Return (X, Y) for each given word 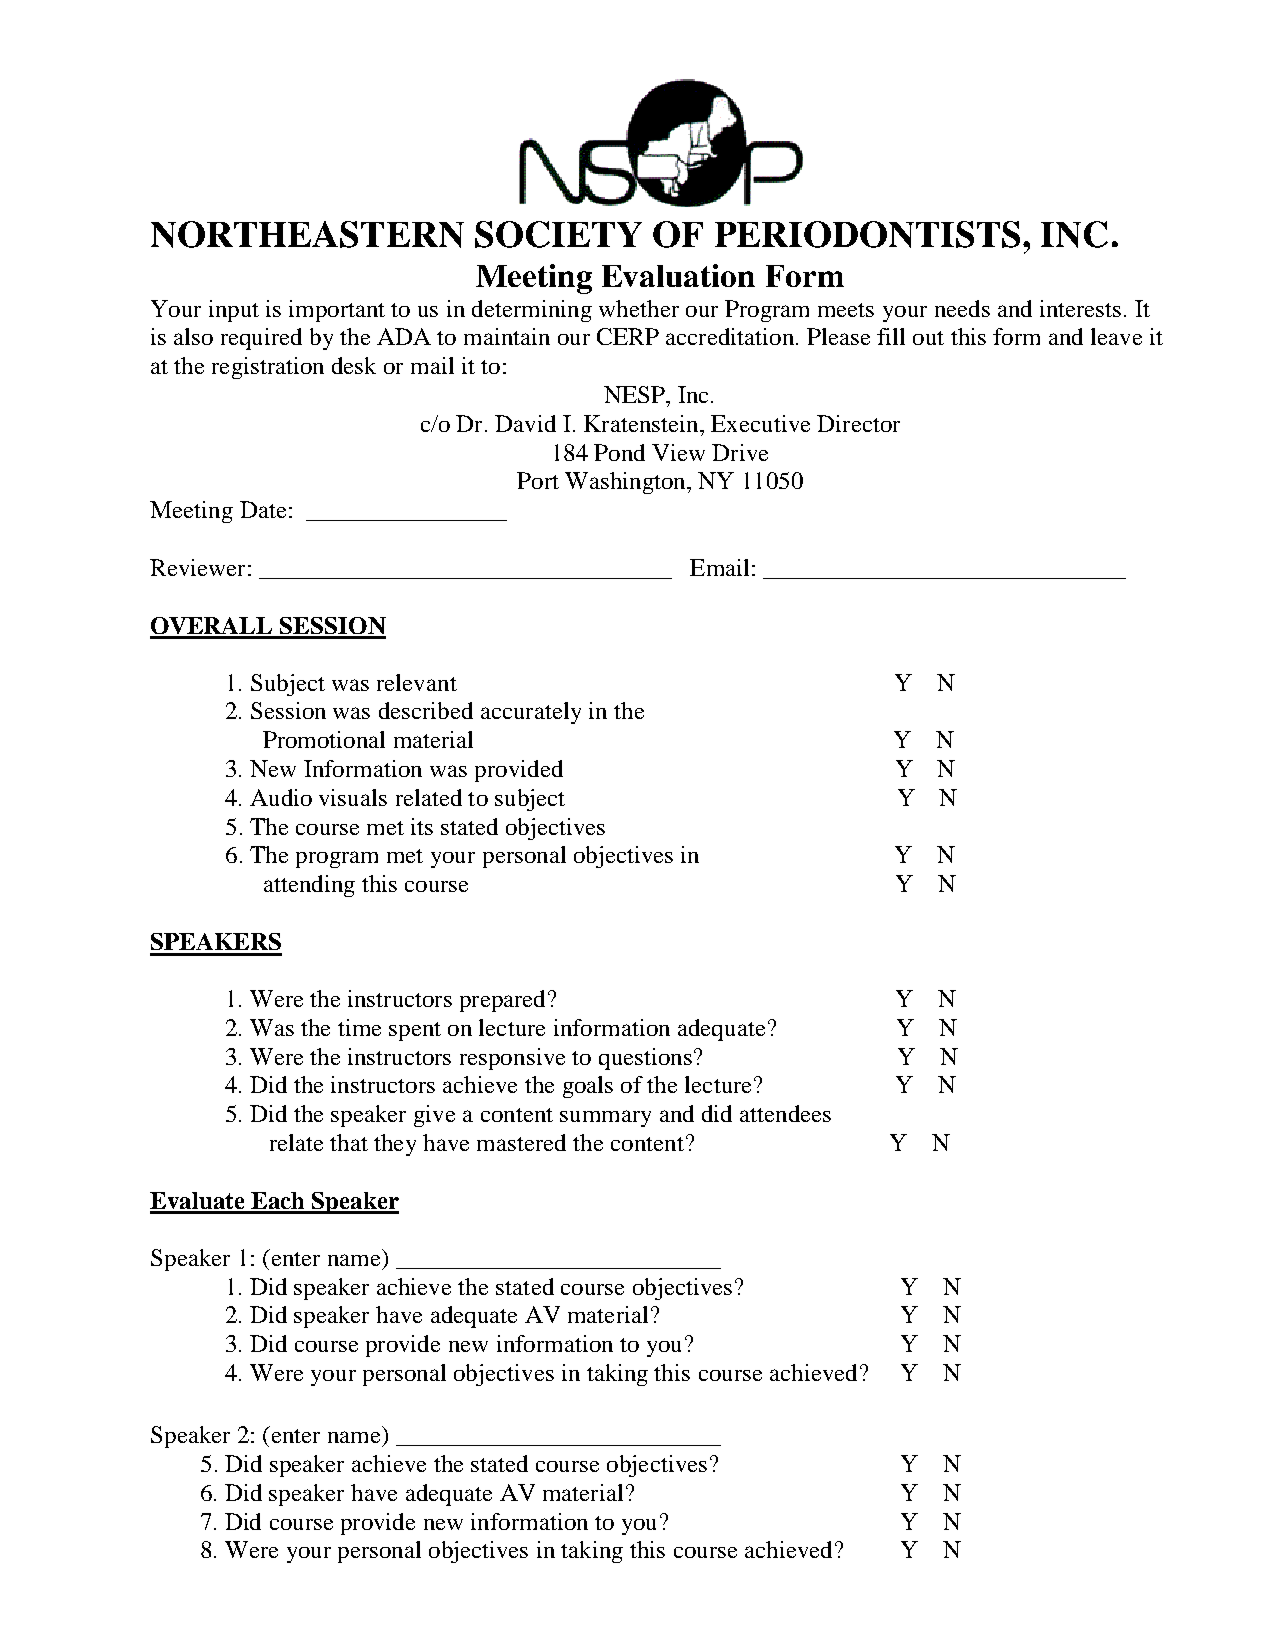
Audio (281, 797)
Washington (626, 483)
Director (858, 423)
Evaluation (678, 275)
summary (605, 1118)
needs (962, 308)
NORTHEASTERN (307, 234)
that (349, 1142)
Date (263, 509)
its (422, 826)
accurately (531, 713)
